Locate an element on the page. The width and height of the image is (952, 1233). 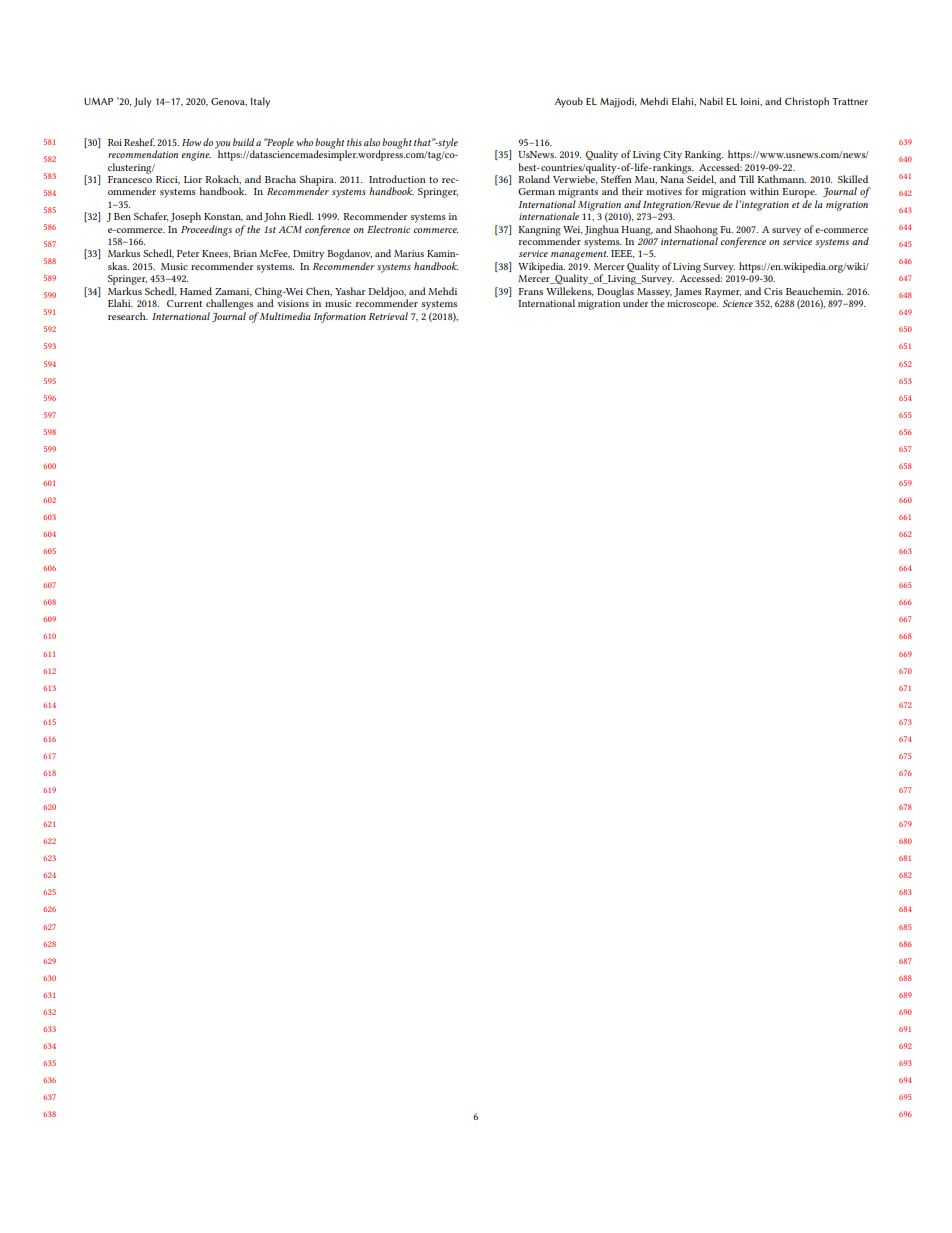
July is located at coordinates (143, 102).
